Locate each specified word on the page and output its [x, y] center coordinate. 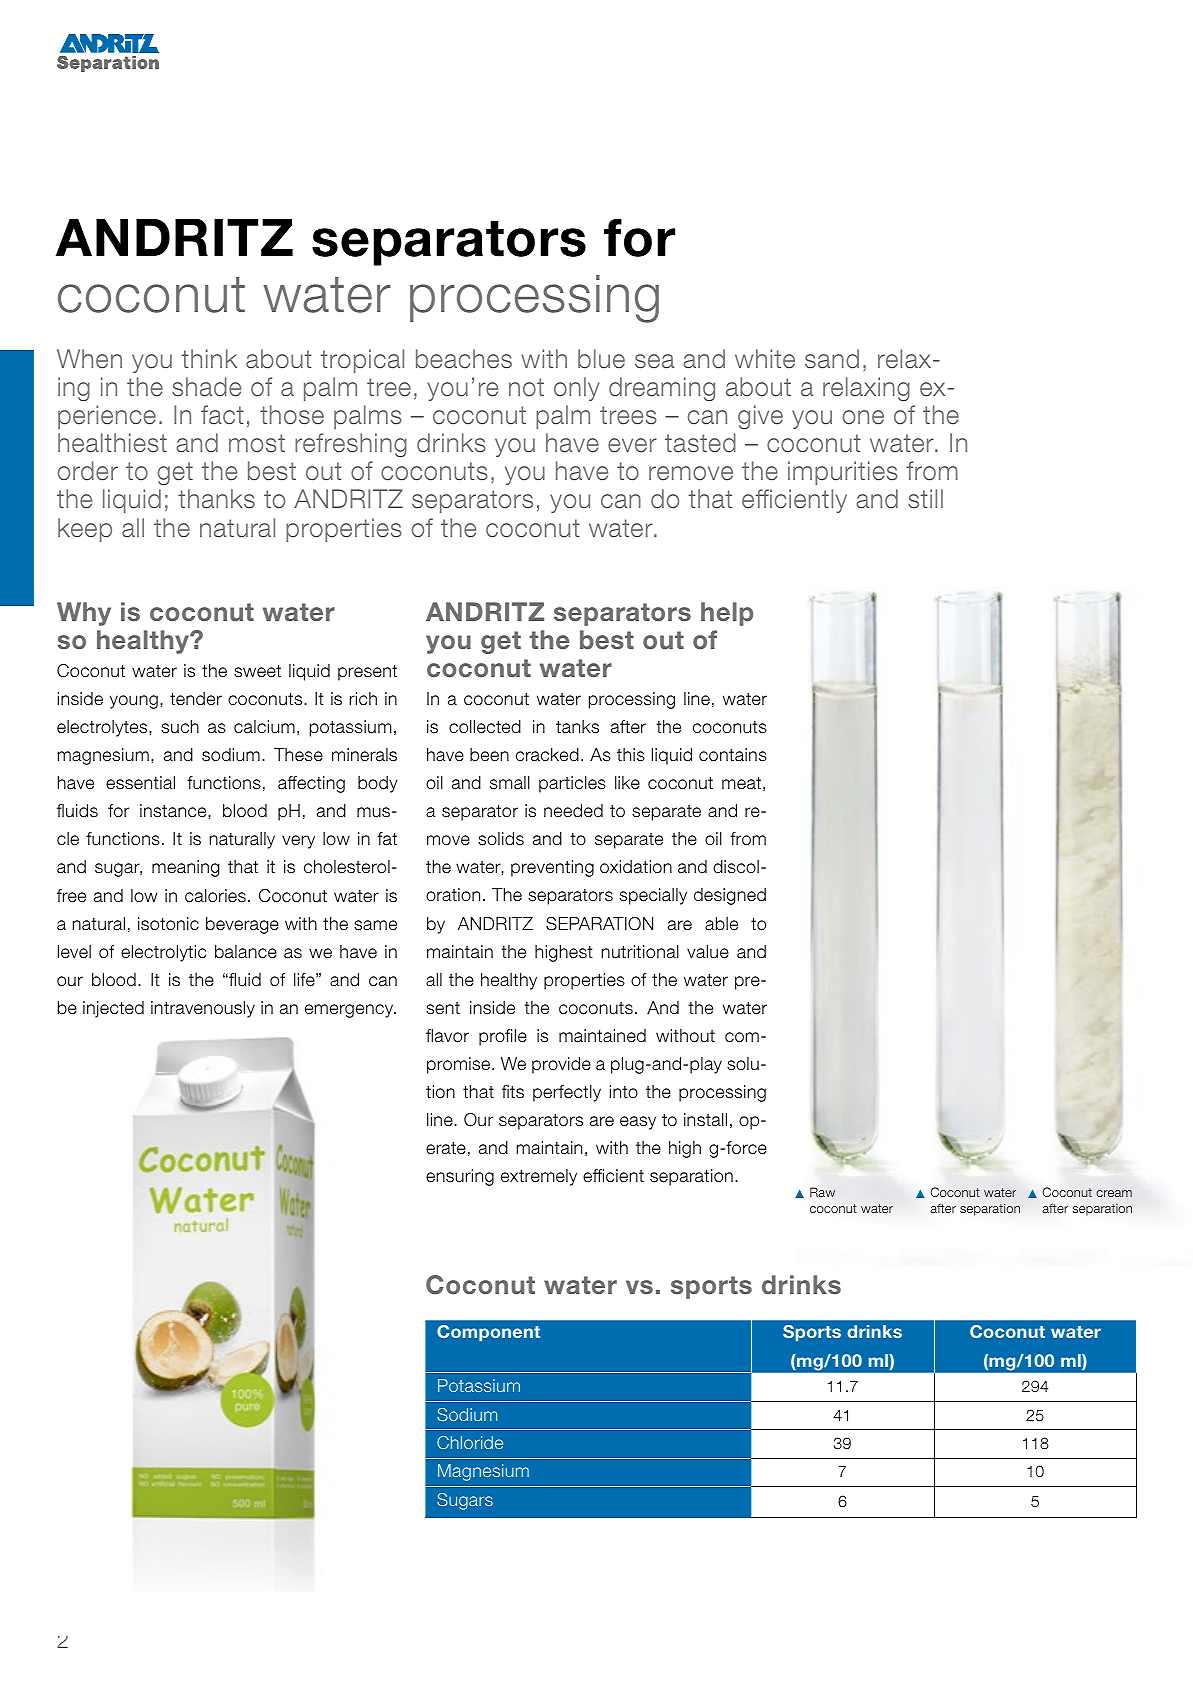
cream [1114, 1193]
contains [733, 755]
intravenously [203, 1009]
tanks [577, 727]
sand [832, 359]
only [577, 389]
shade [206, 387]
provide [561, 1065]
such [180, 727]
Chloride [470, 1442]
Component [488, 1333]
